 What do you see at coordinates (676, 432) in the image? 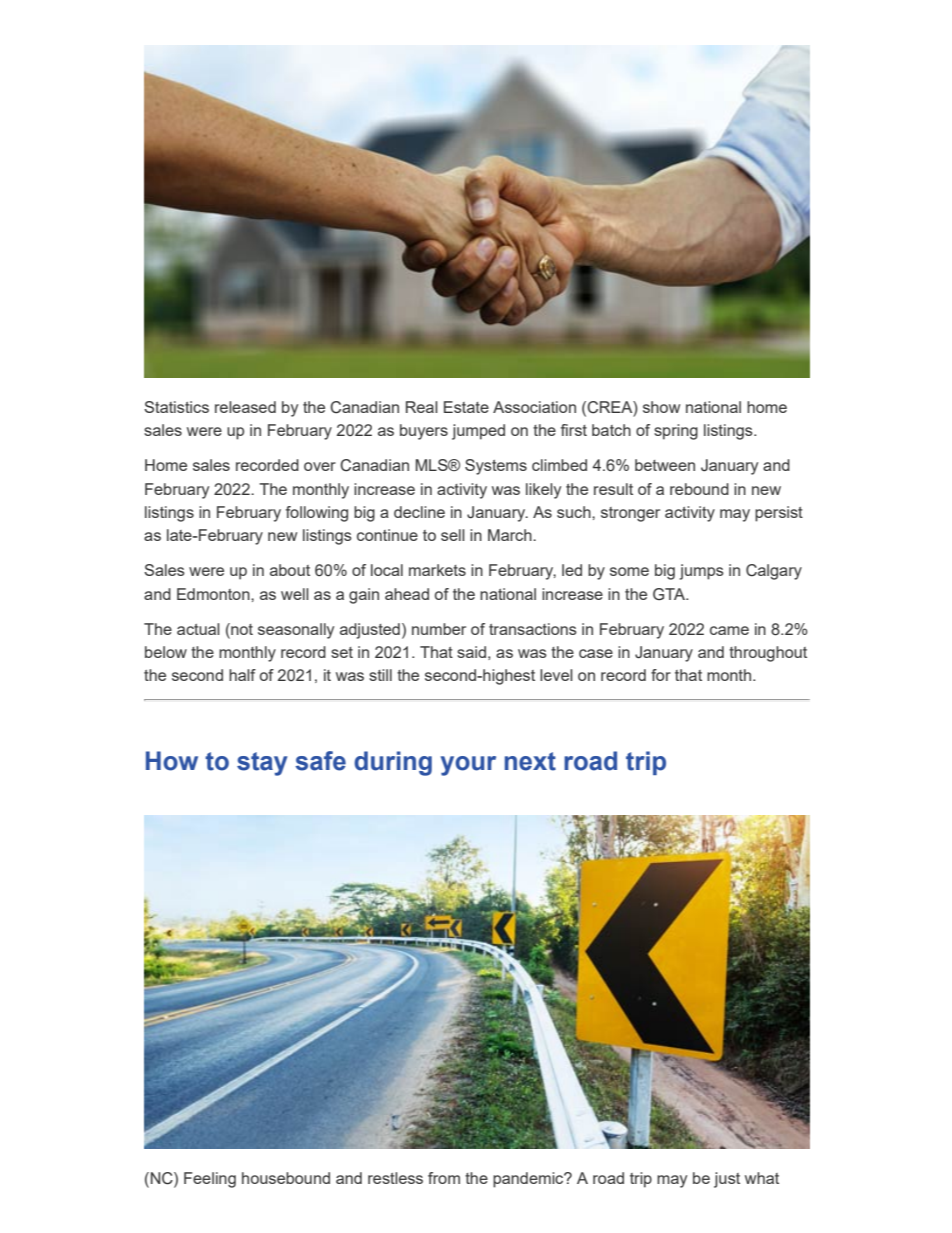
I see `spring` at bounding box center [676, 432].
